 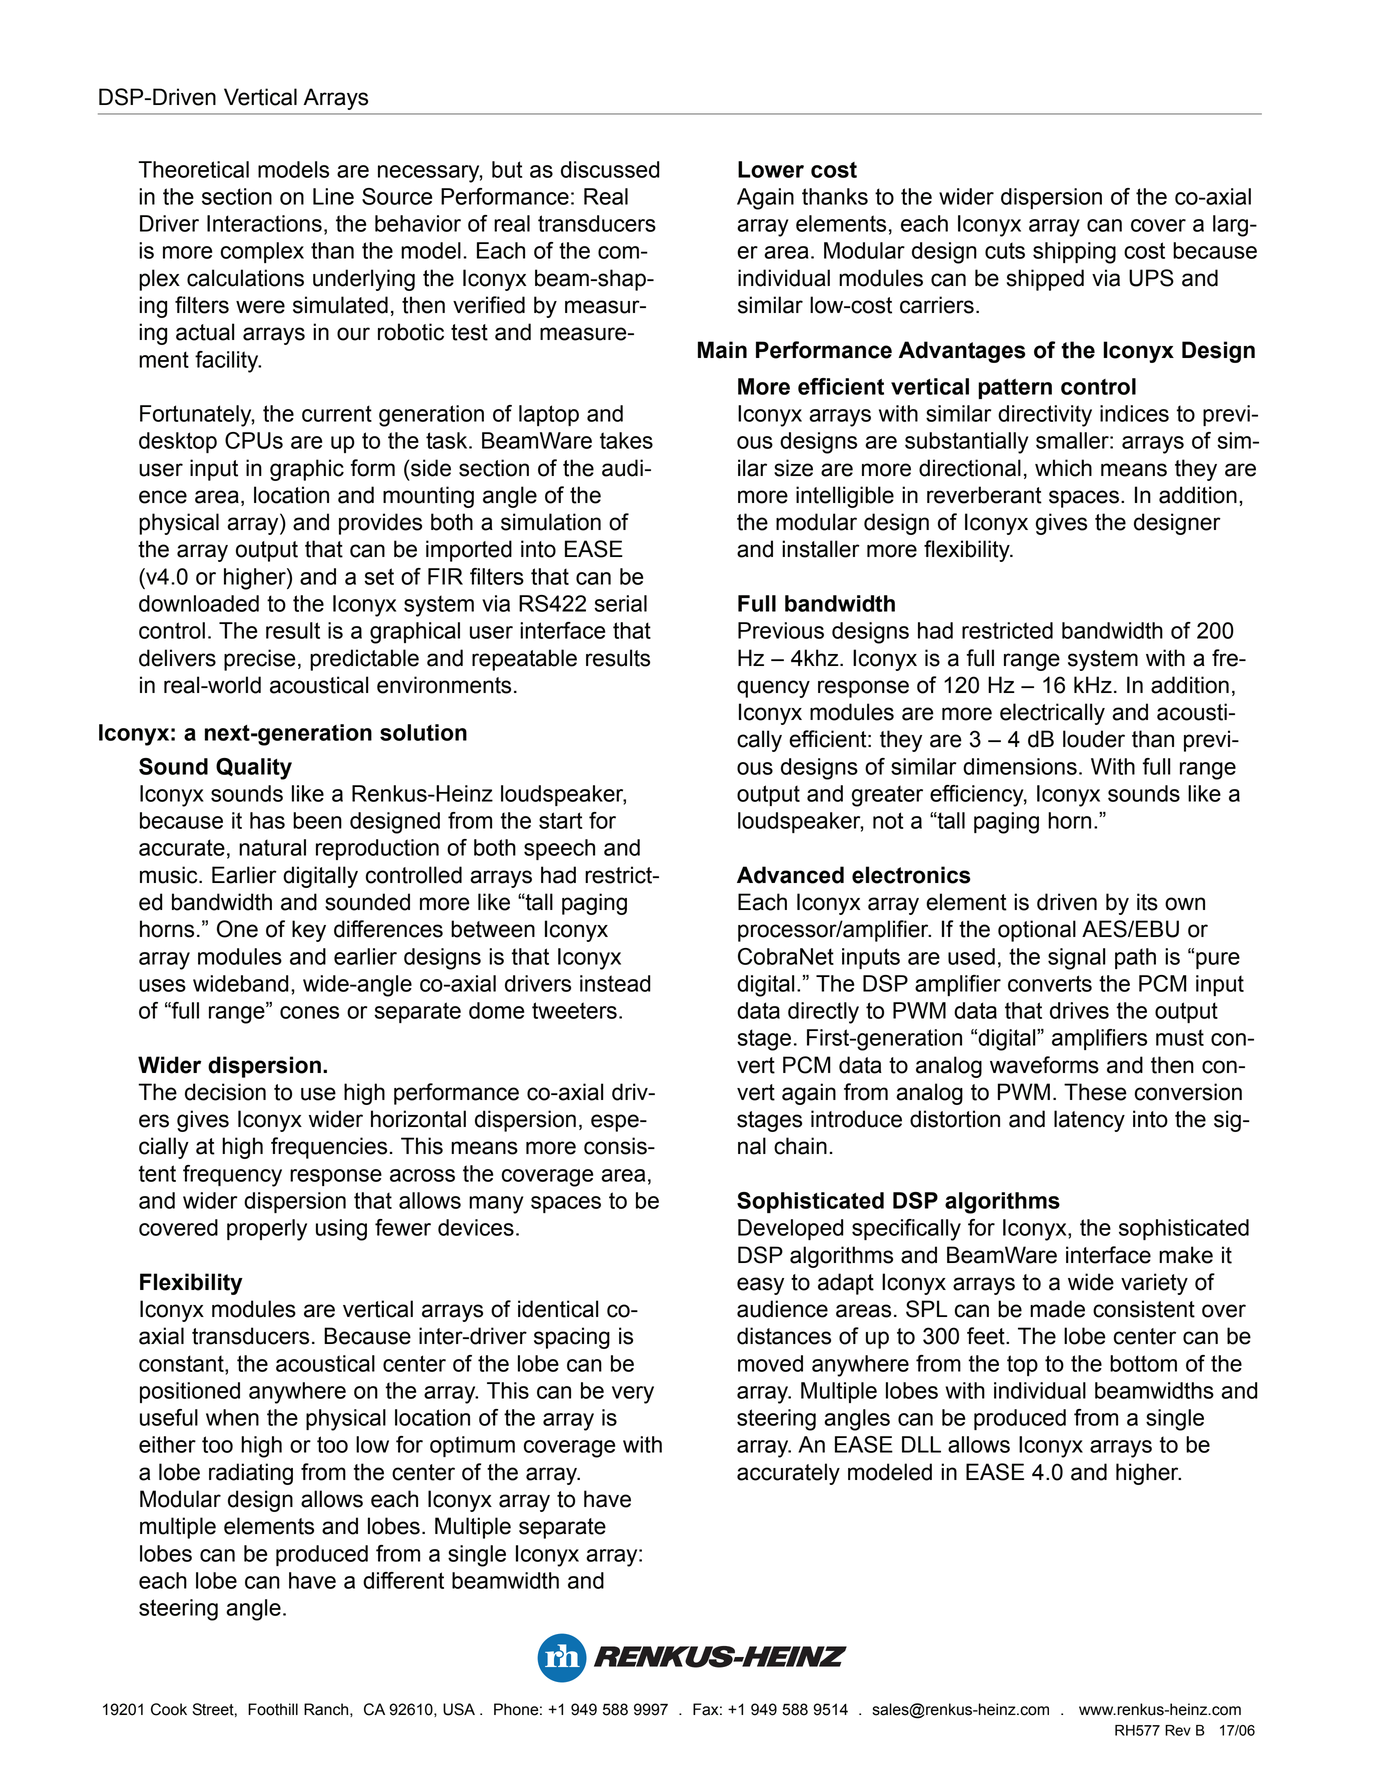 I want to click on signal, so click(x=1076, y=959).
